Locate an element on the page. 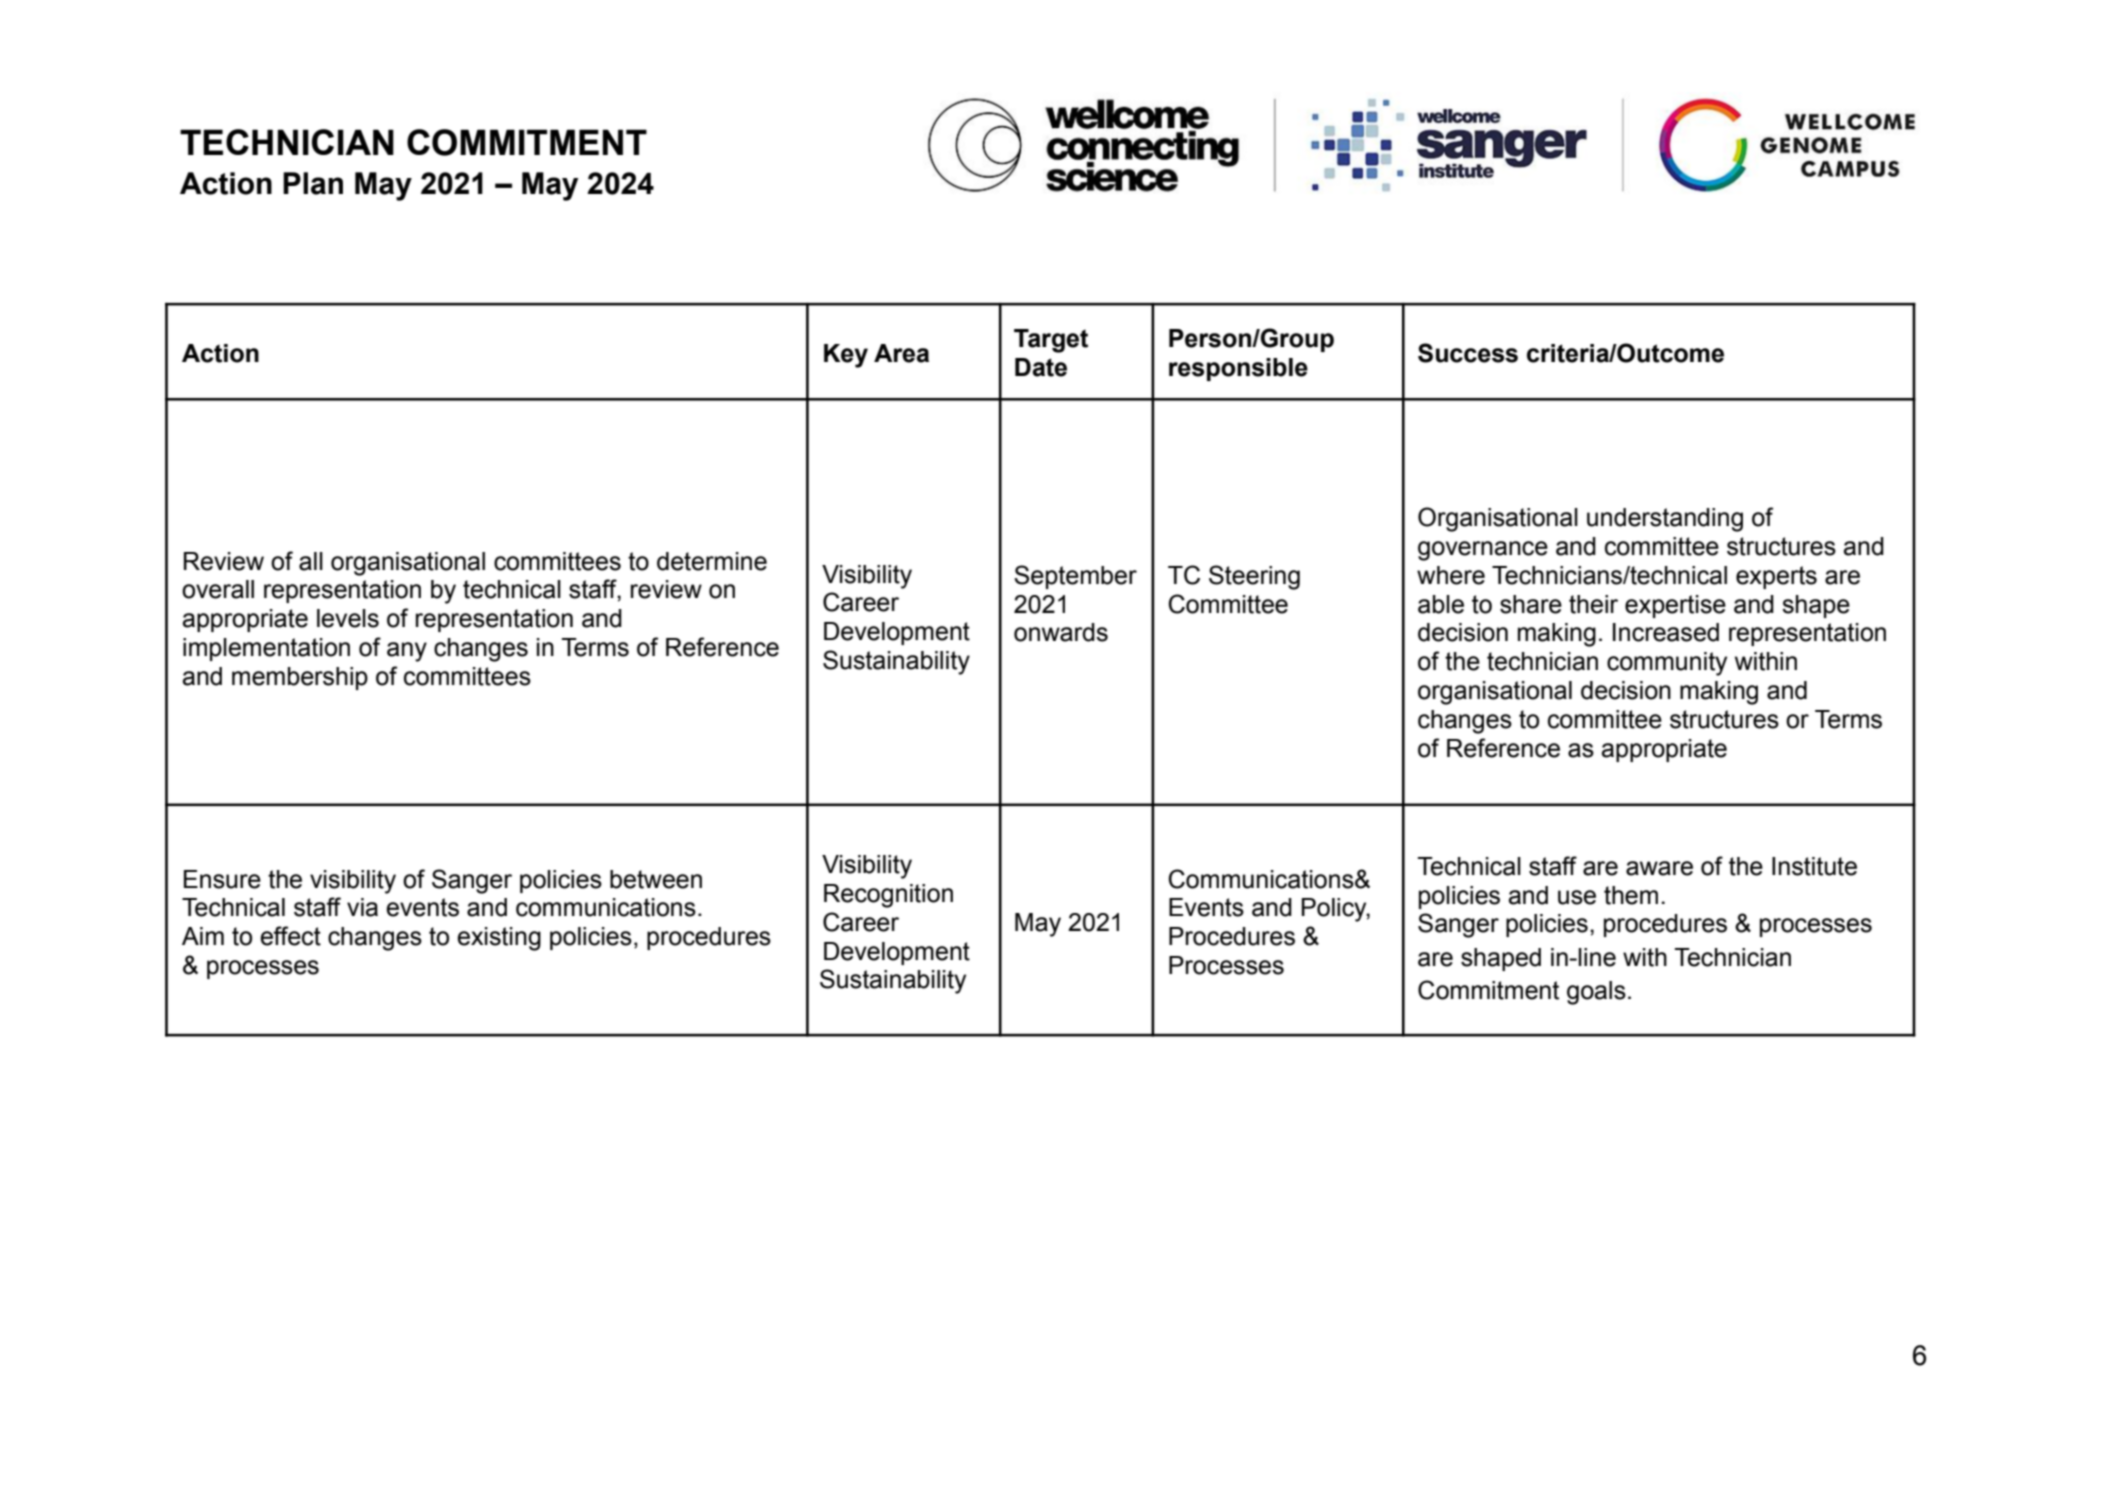 The image size is (2108, 1492). goals is located at coordinates (1596, 993).
